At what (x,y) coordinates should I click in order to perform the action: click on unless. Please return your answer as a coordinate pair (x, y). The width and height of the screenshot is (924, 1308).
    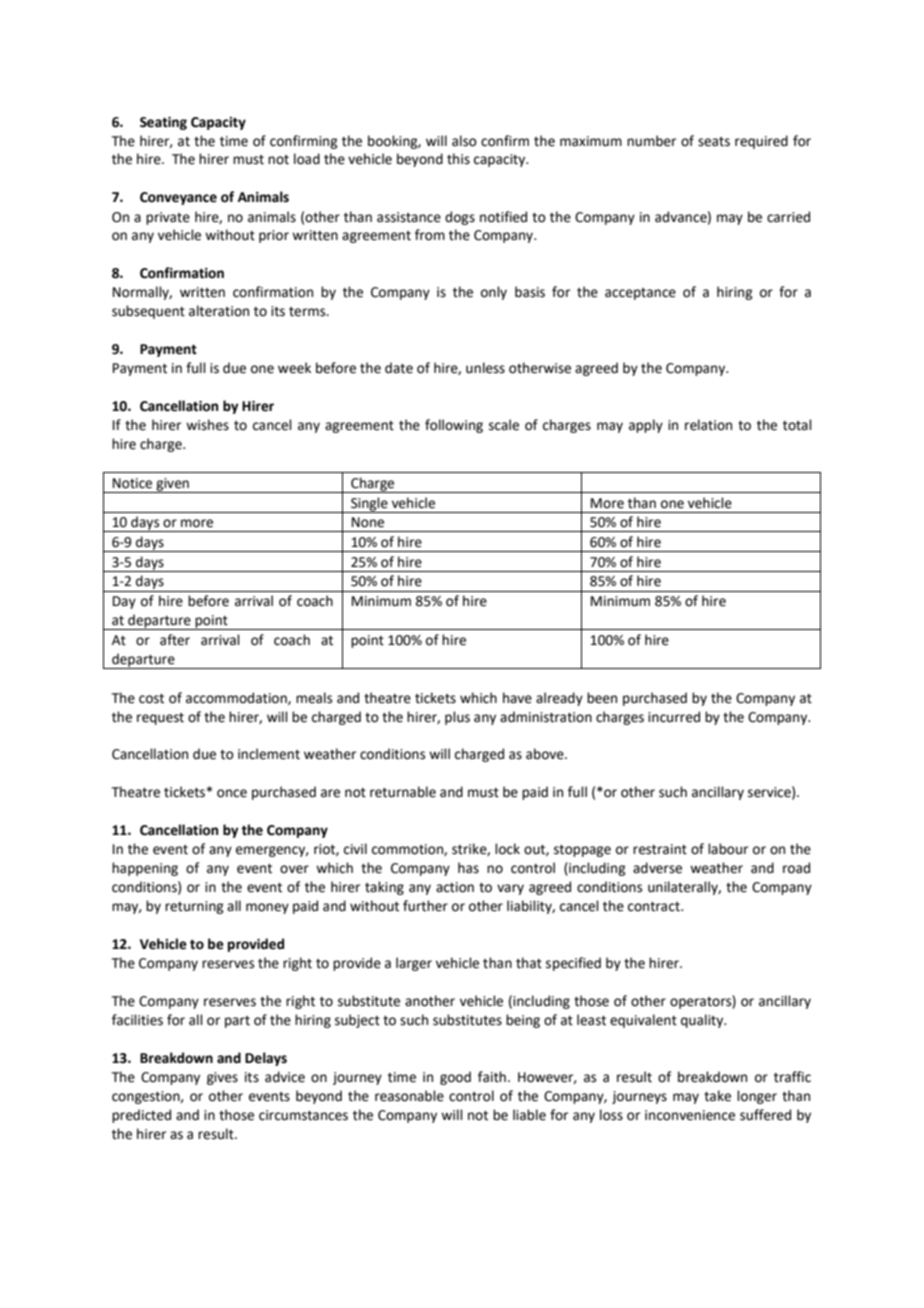
    Looking at the image, I should click on (485, 368).
